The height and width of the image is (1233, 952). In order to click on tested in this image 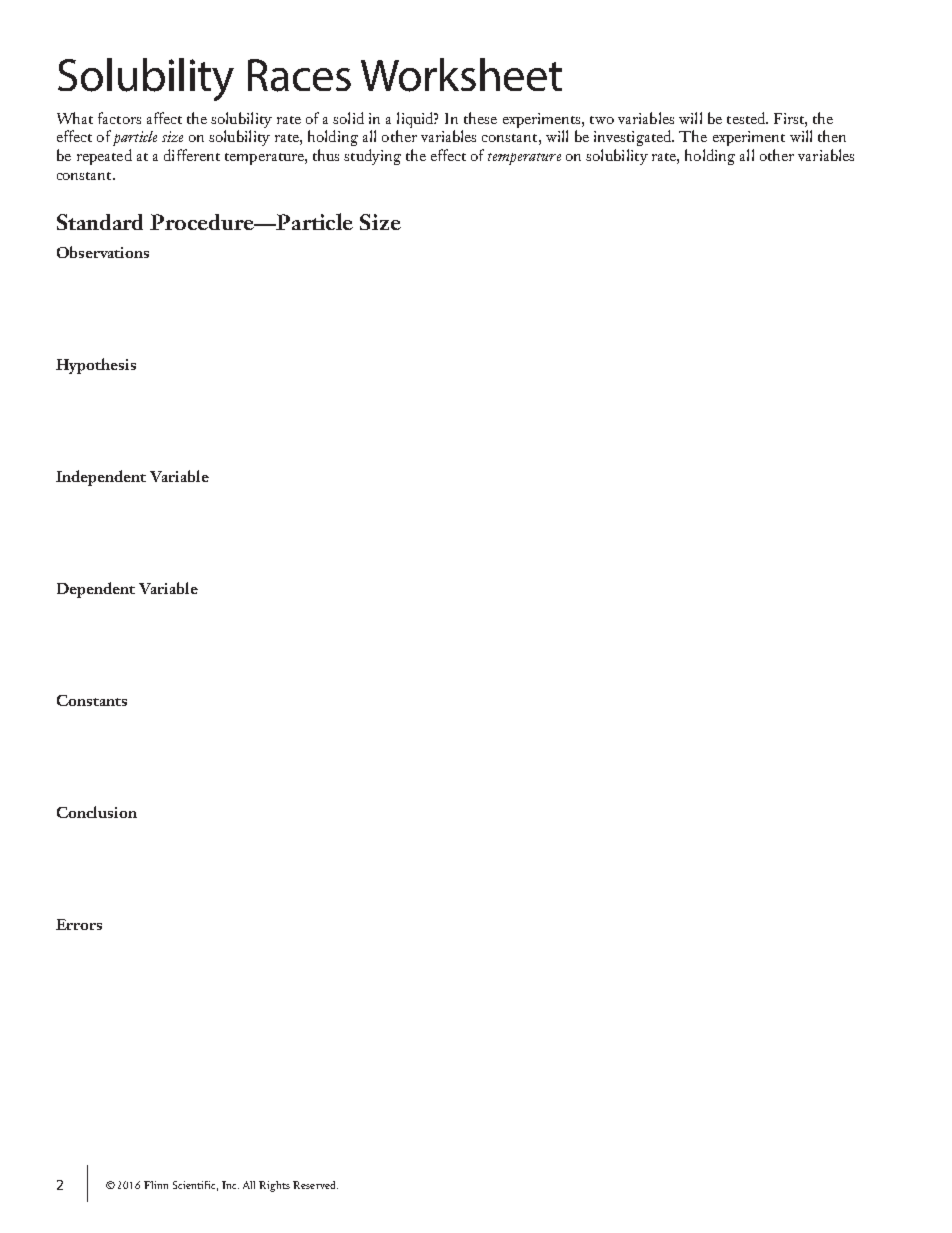, I will do `click(747, 118)`.
